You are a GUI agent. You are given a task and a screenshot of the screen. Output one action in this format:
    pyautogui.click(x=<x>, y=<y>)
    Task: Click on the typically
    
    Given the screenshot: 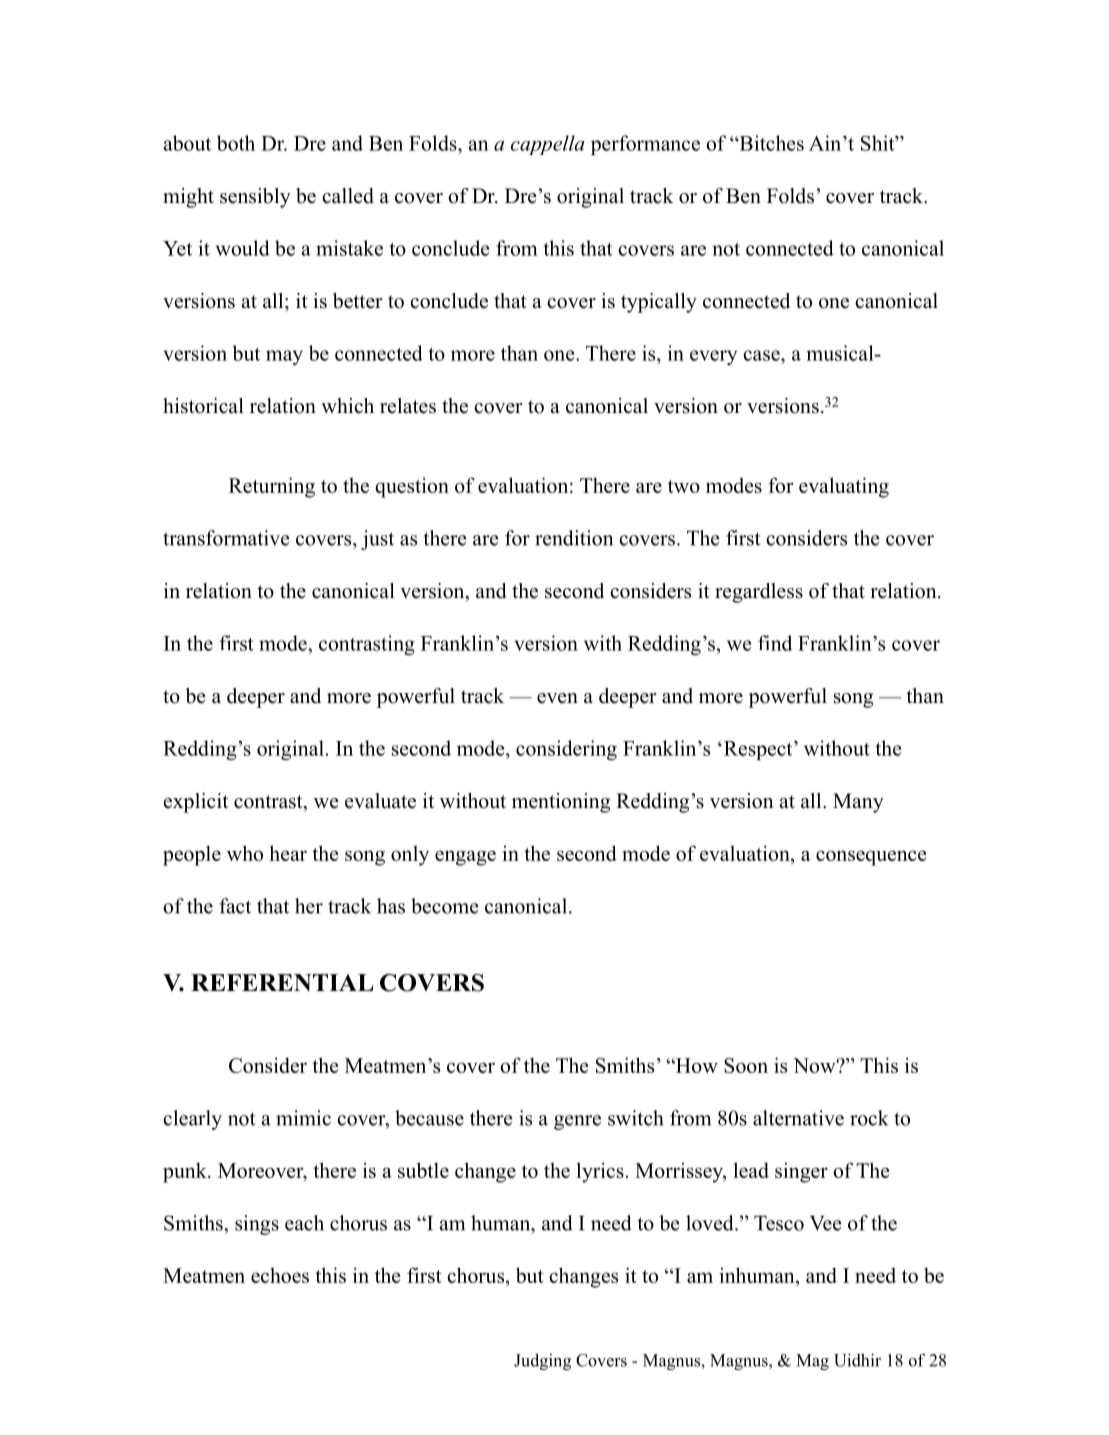 What is the action you would take?
    pyautogui.click(x=659, y=303)
